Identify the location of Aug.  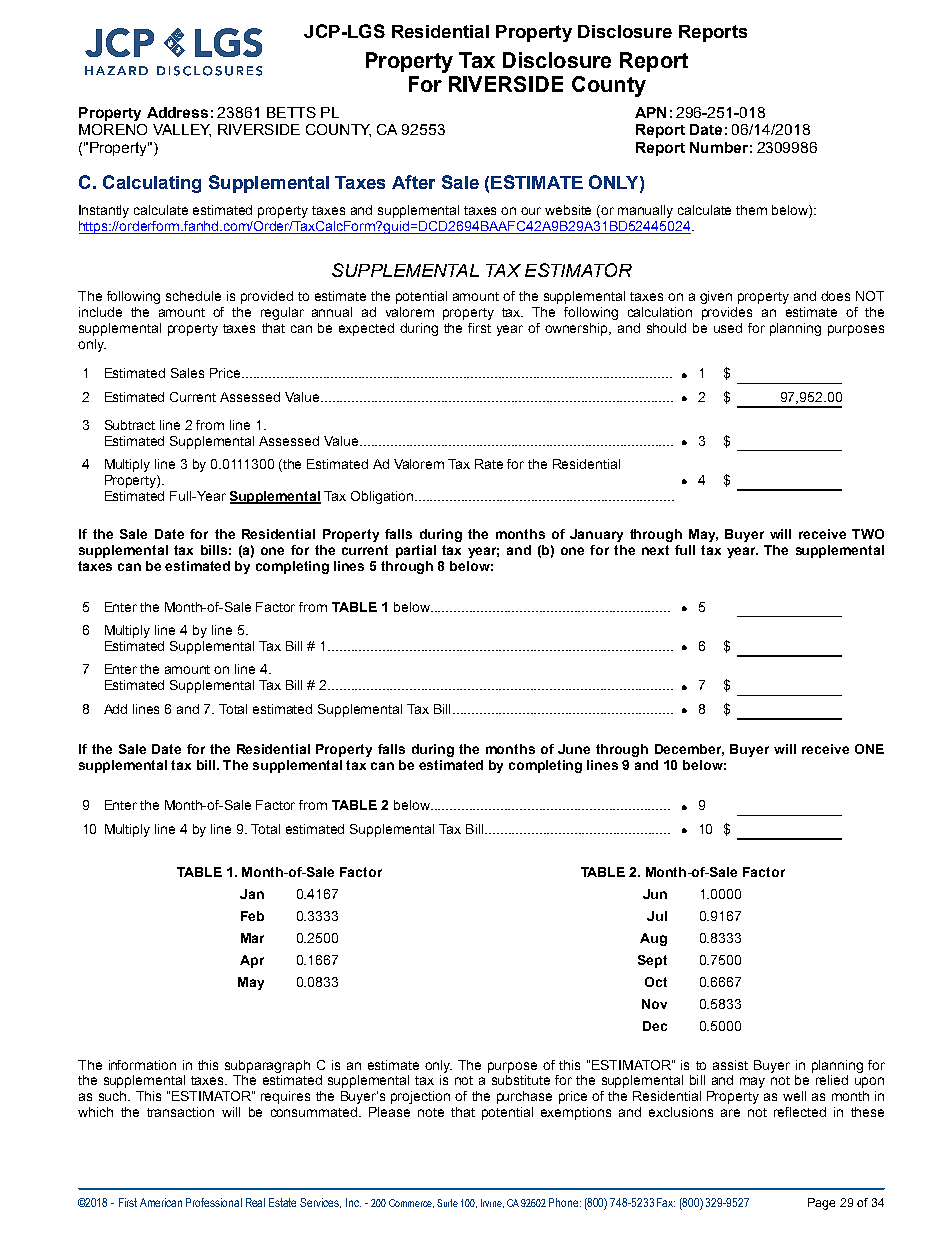
(653, 939).
